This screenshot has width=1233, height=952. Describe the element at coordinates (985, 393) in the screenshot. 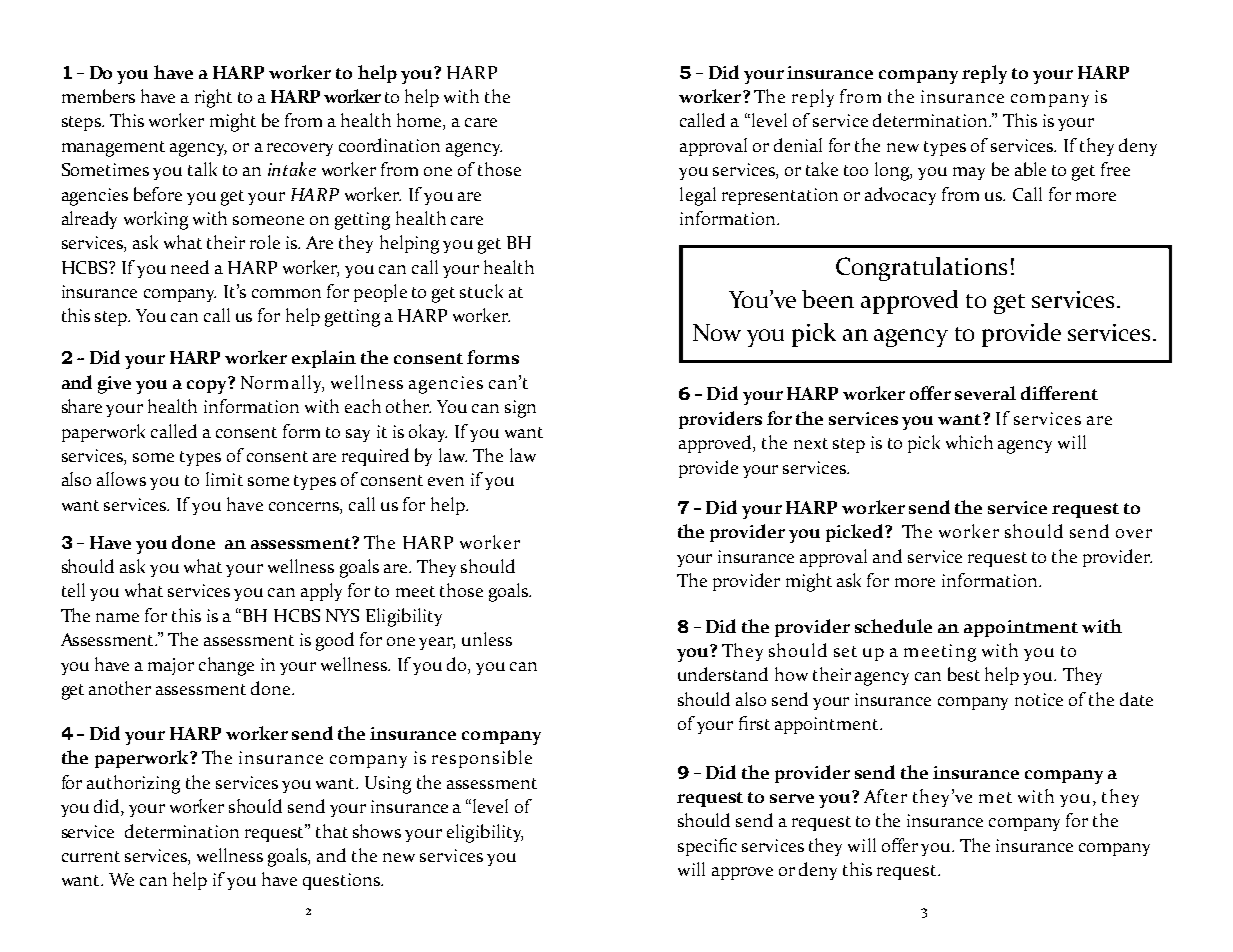

I see `several` at that location.
